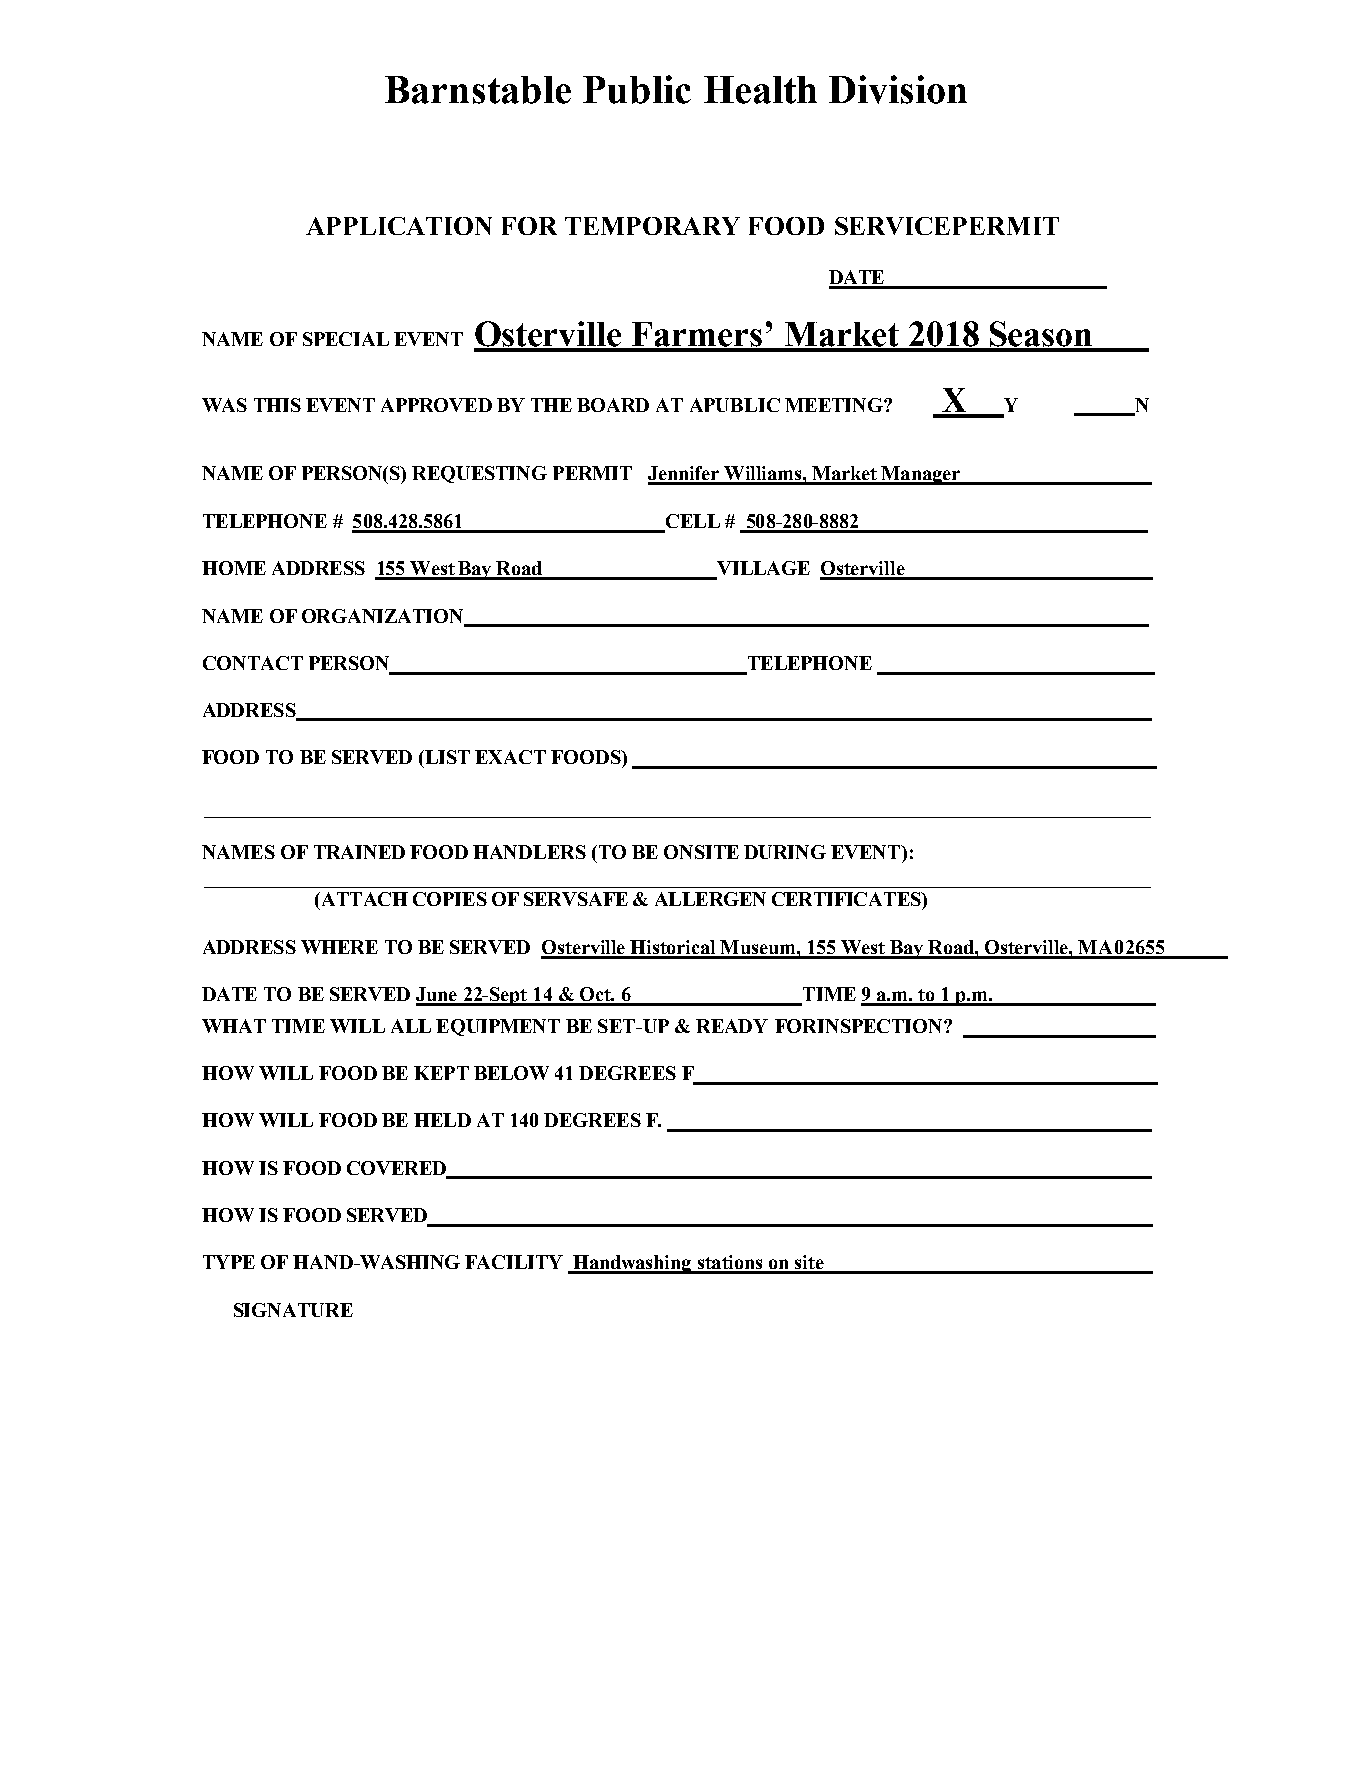 The image size is (1370, 1773). Describe the element at coordinates (399, 226) in the screenshot. I see `APPLICATION` at that location.
